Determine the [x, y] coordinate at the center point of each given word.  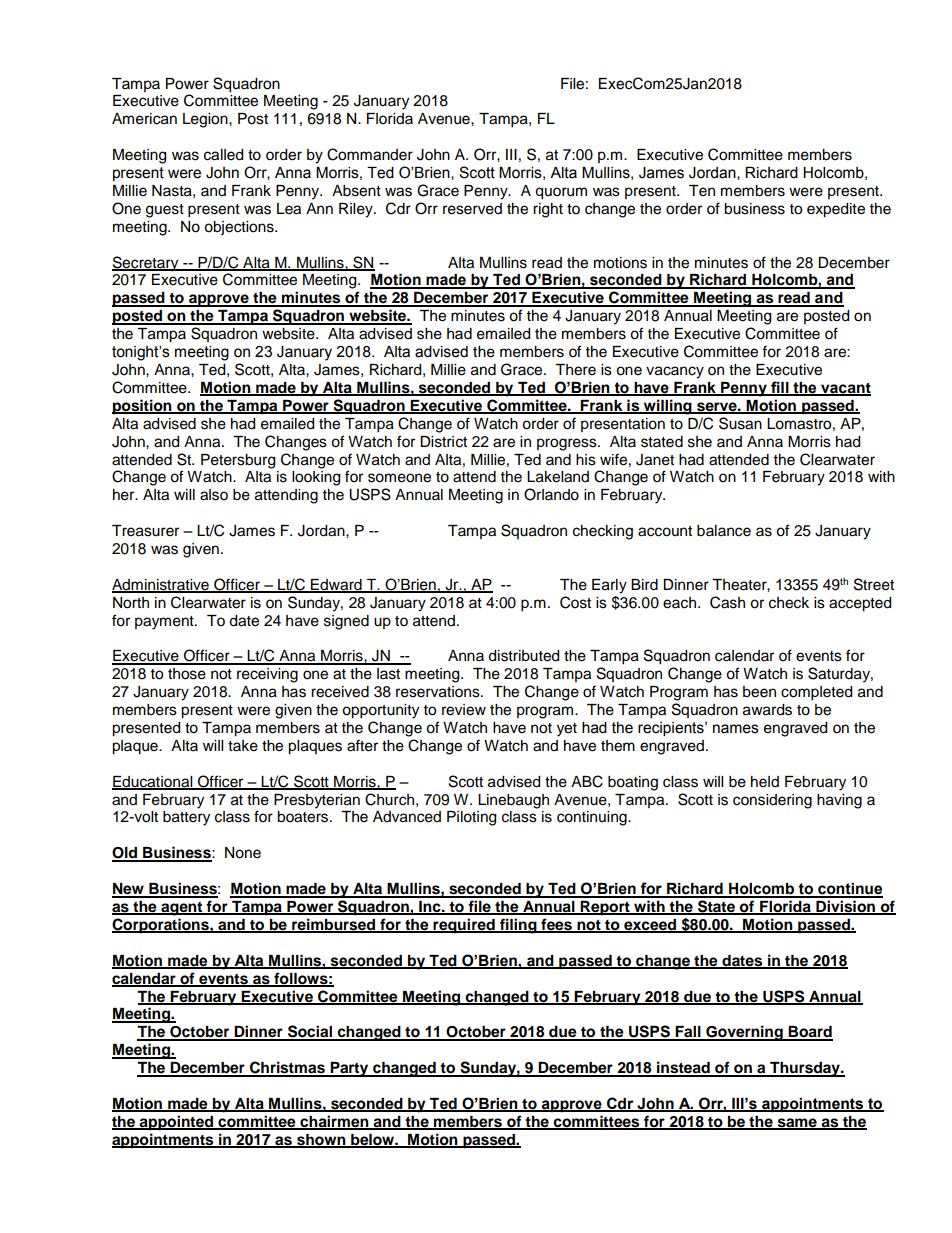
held [765, 782]
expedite [836, 210]
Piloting [471, 818]
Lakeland [558, 477]
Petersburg [238, 461]
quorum [561, 193]
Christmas [287, 1068]
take [243, 746]
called [223, 155]
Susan [740, 423]
